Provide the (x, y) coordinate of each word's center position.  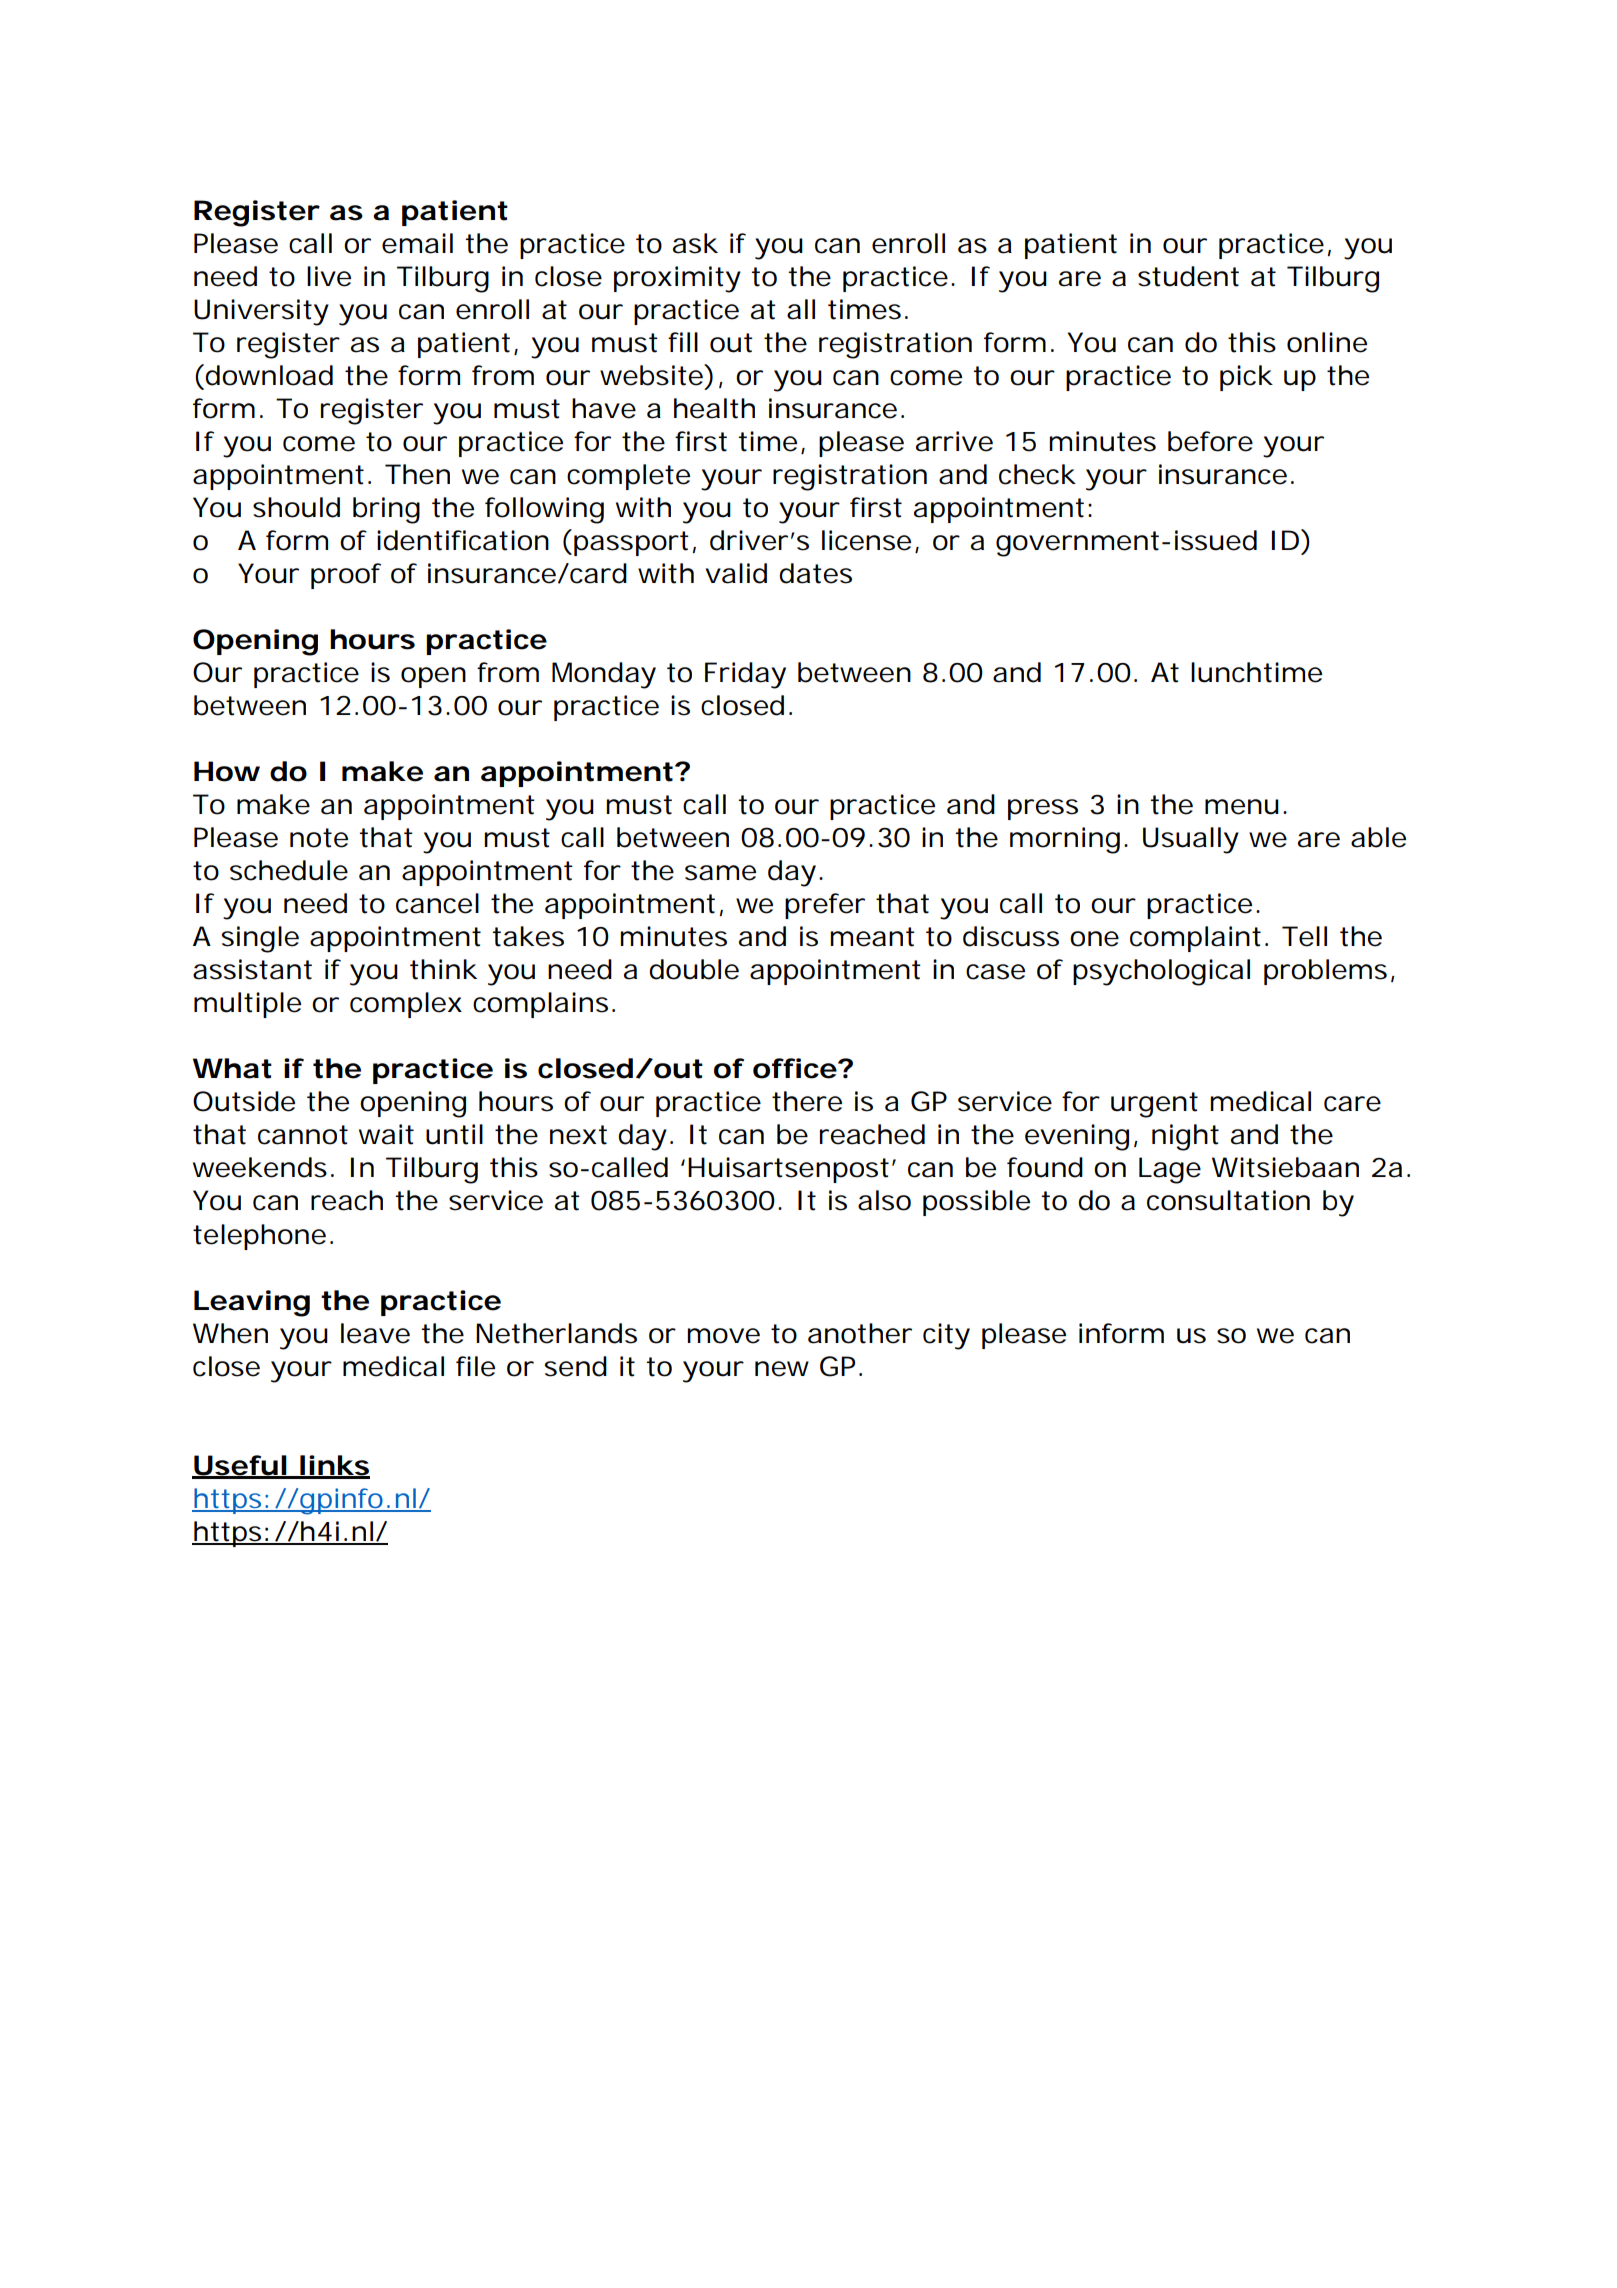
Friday (745, 675)
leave (375, 1333)
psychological (1161, 972)
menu (1242, 807)
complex (406, 1005)
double (694, 969)
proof (346, 576)
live (329, 276)
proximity (677, 279)
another (860, 1333)
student (1188, 276)
